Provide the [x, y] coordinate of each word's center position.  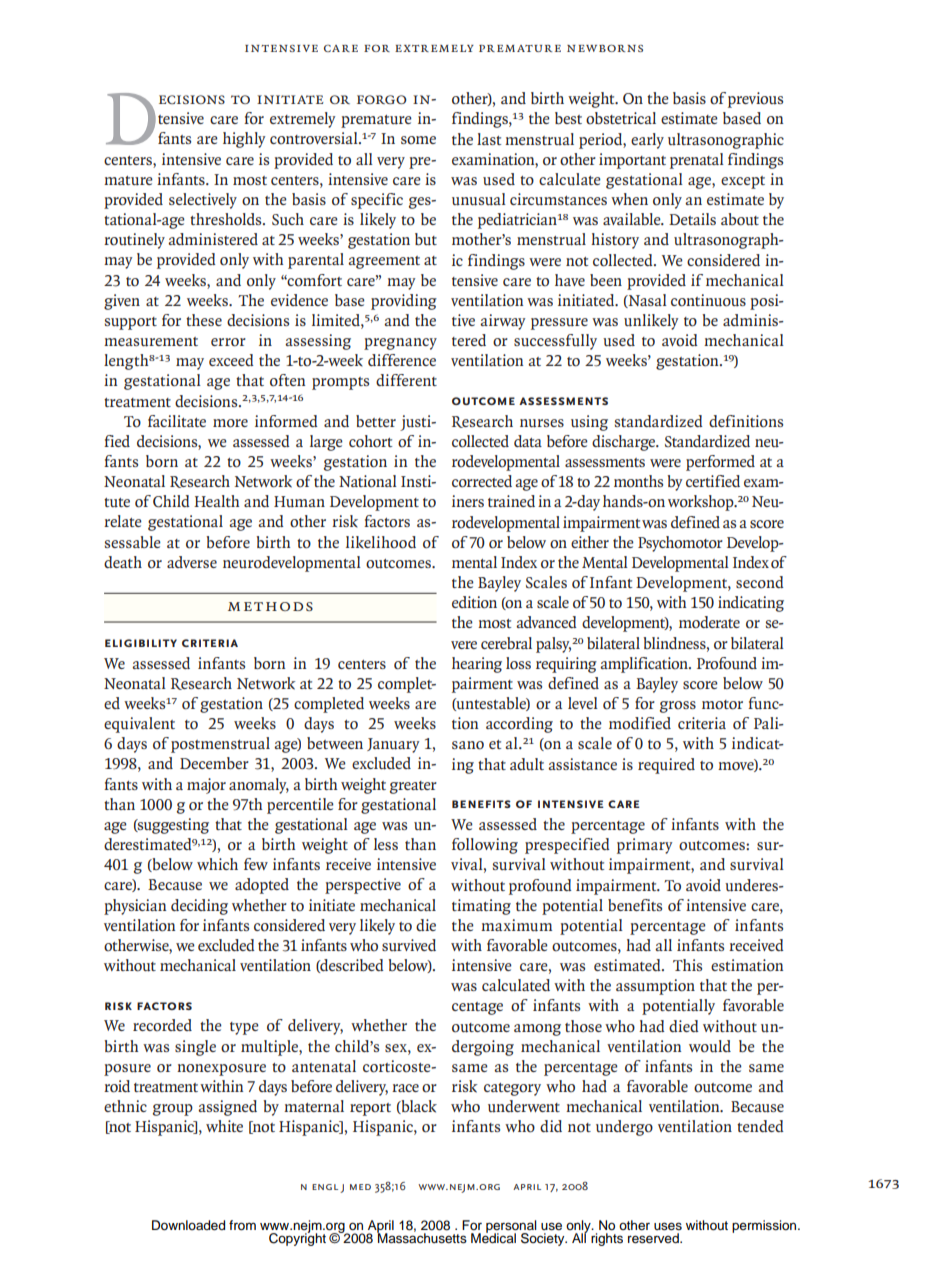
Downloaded [188, 1225]
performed [720, 463]
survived [409, 945]
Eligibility [141, 643]
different [406, 380]
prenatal [697, 161]
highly [244, 140]
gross [678, 707]
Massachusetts [422, 1237]
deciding [199, 907]
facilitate [177, 421]
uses [668, 1226]
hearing [477, 665]
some [418, 140]
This [687, 965]
